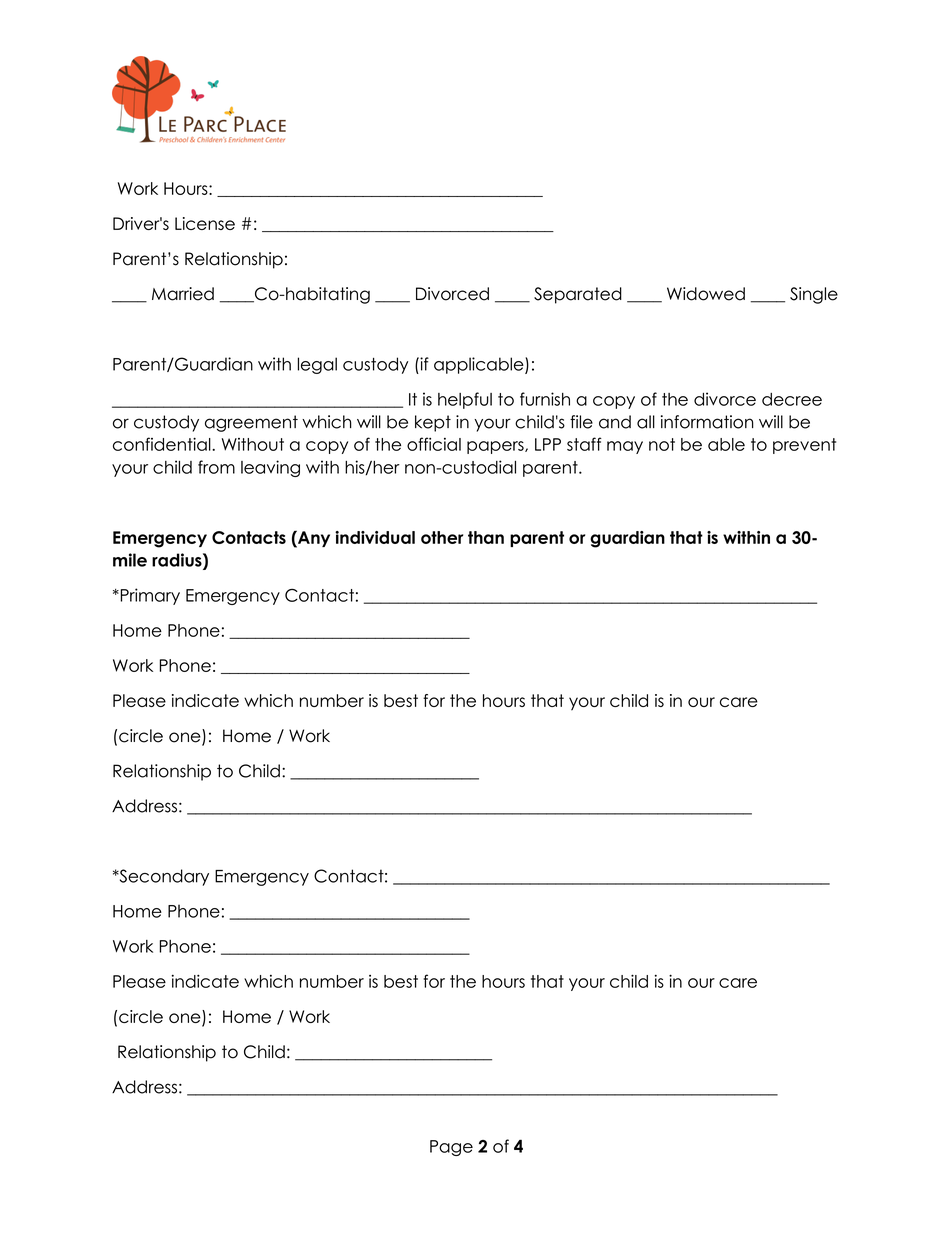 The width and height of the screenshot is (952, 1233). I want to click on Separated, so click(578, 295).
